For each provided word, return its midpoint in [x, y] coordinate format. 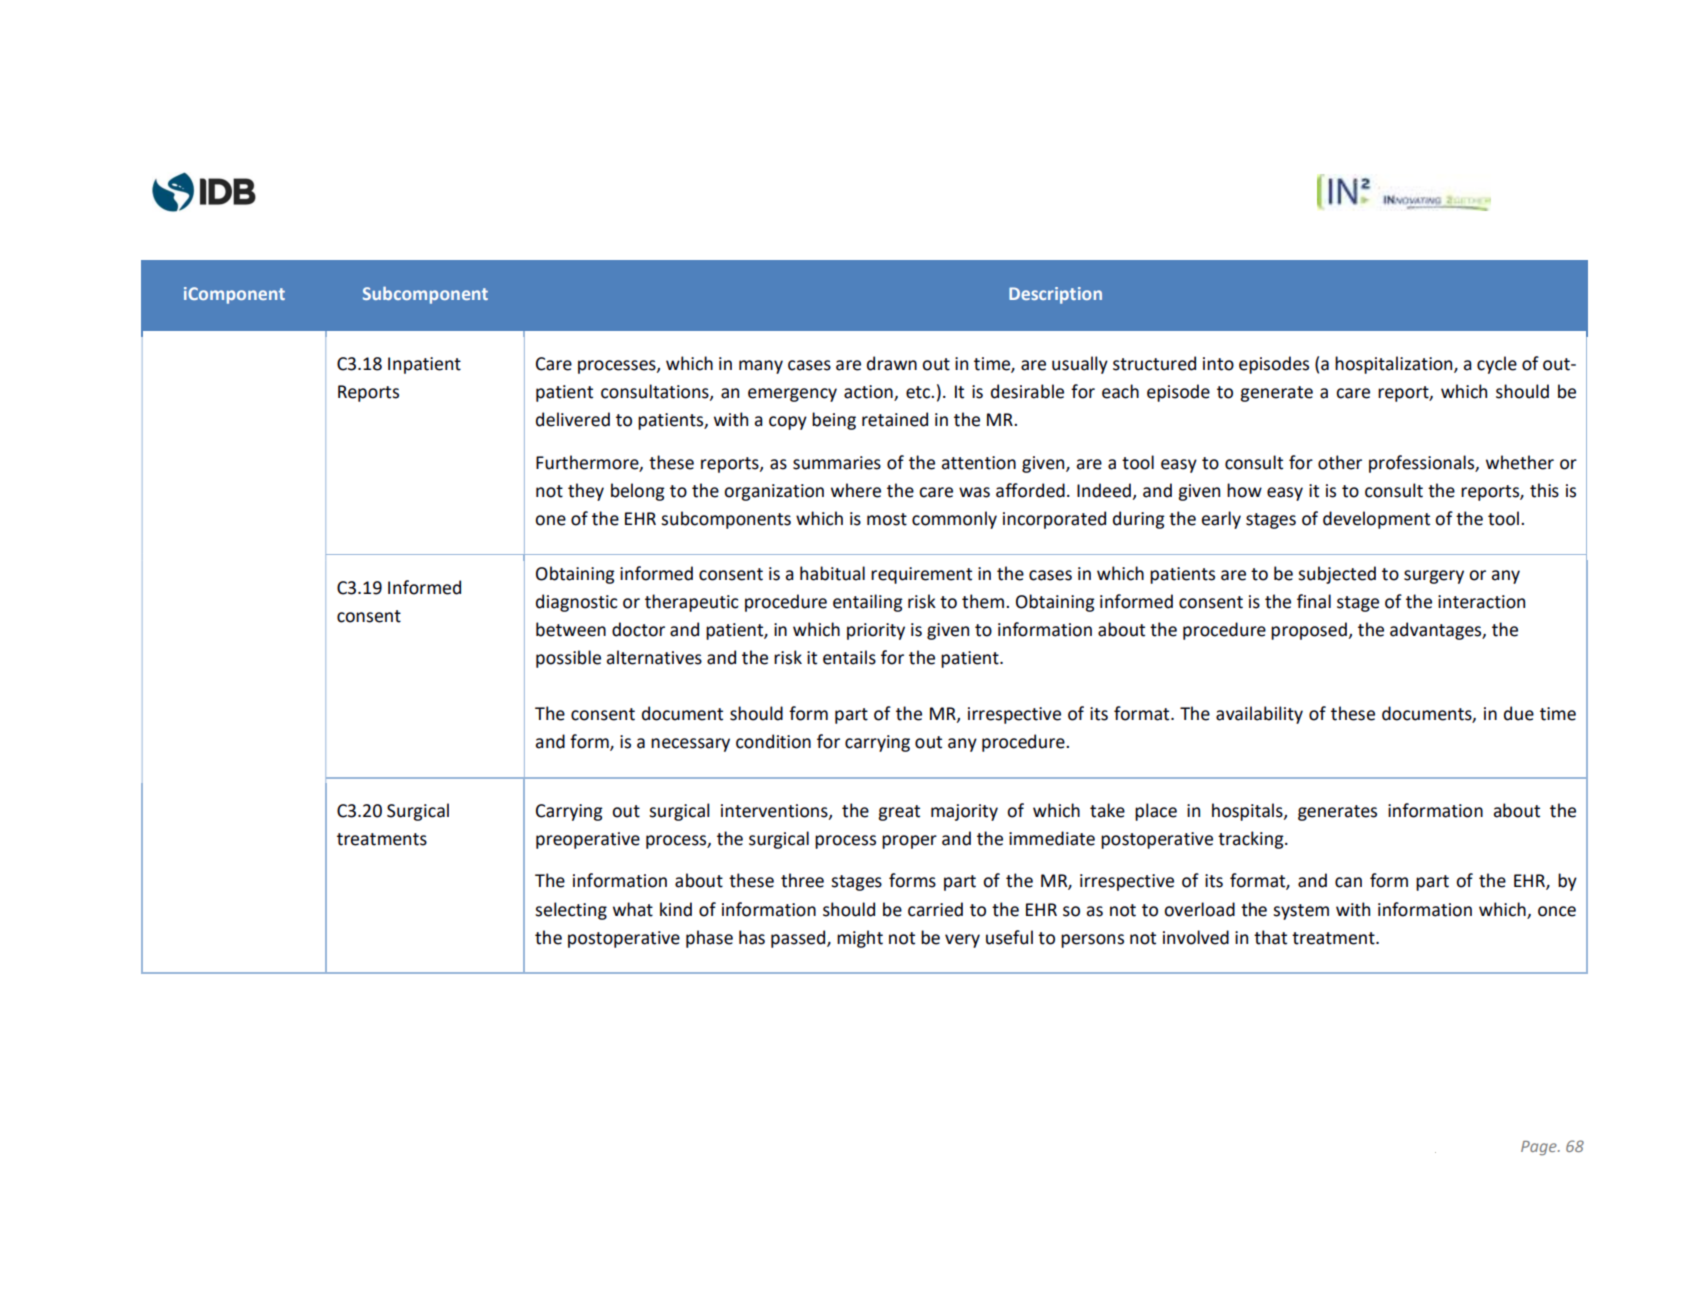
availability [1259, 715]
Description [1055, 295]
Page [1540, 1148]
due [1519, 713]
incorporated [1054, 520]
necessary [690, 745]
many [761, 367]
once [1557, 911]
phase [709, 939]
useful [1009, 937]
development [1376, 520]
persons [1092, 941]
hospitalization [1395, 365]
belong [638, 492]
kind [676, 909]
